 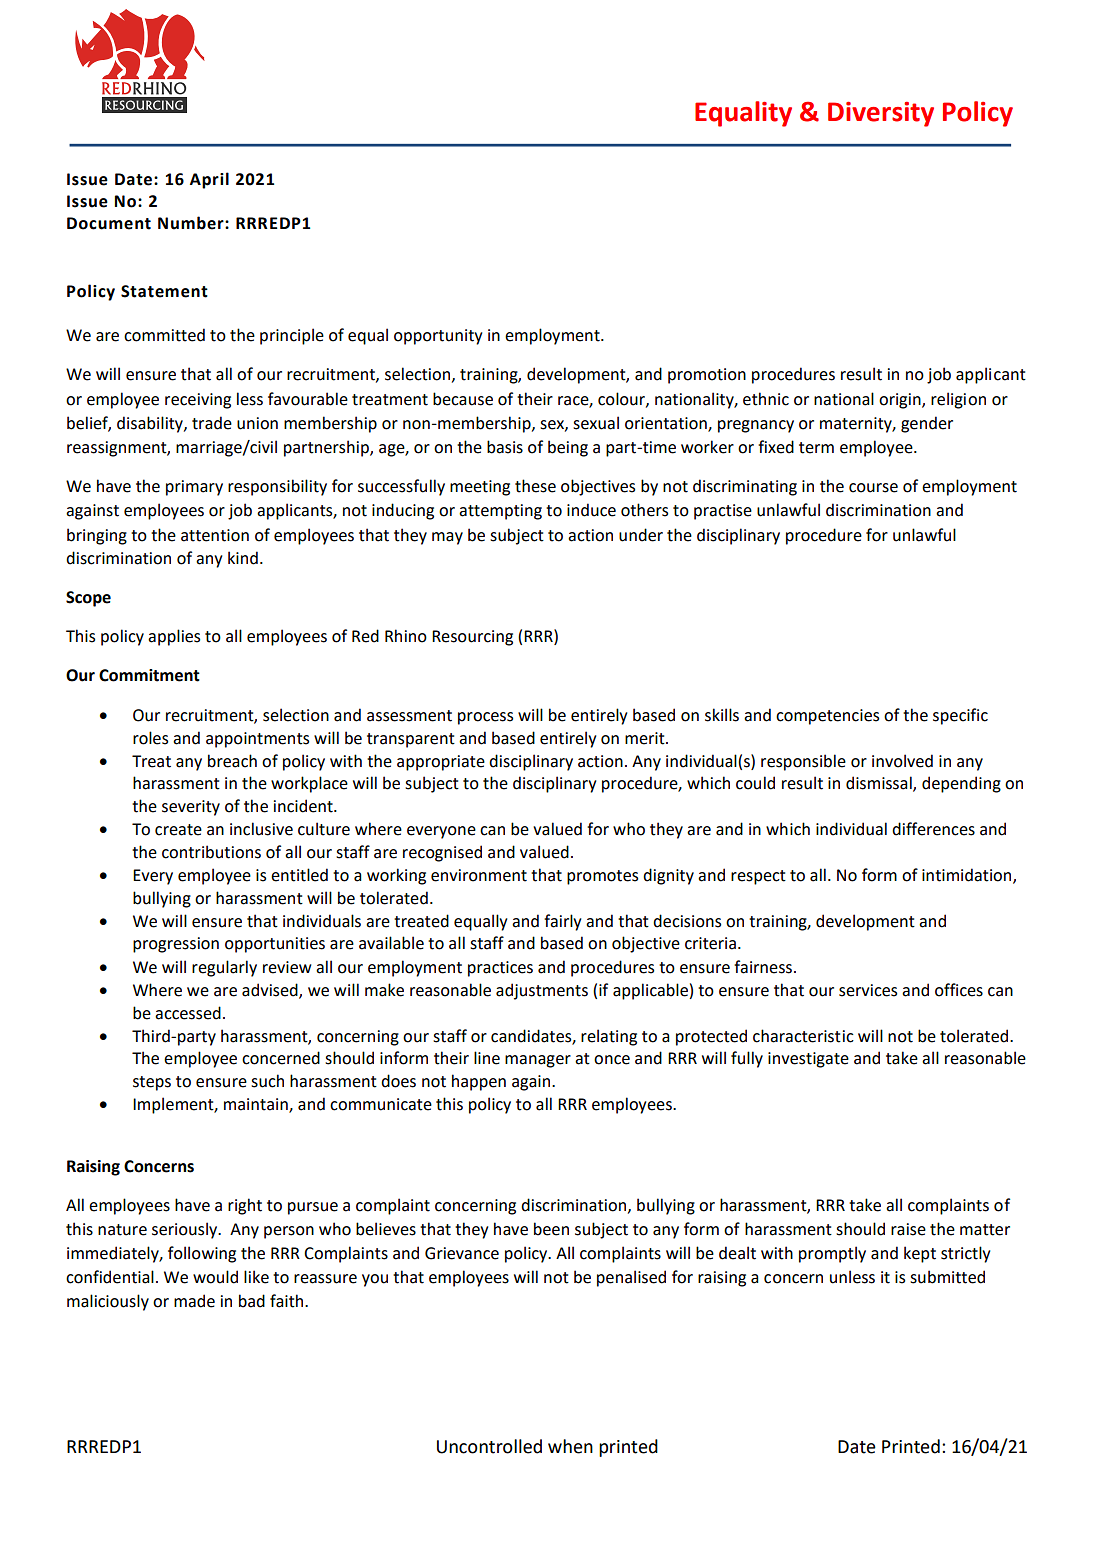 I want to click on opportunity, so click(x=438, y=337).
